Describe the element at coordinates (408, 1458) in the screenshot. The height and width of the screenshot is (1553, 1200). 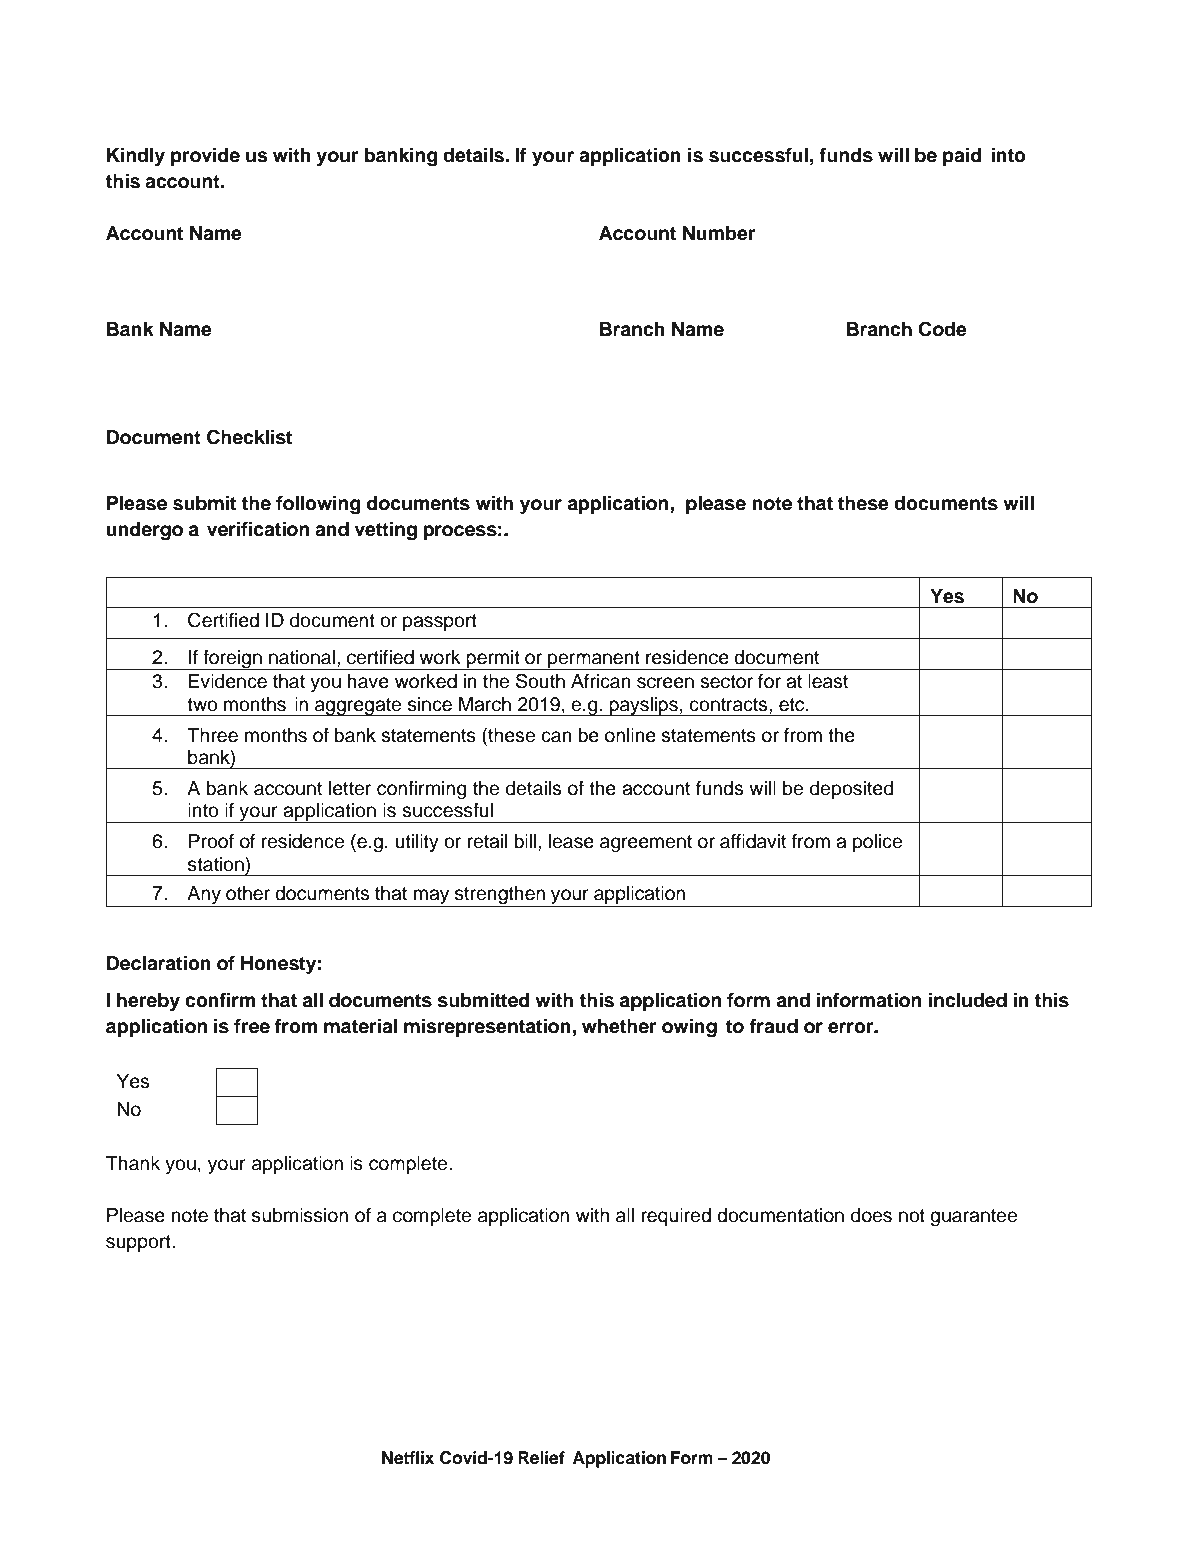
I see `Netflix` at that location.
